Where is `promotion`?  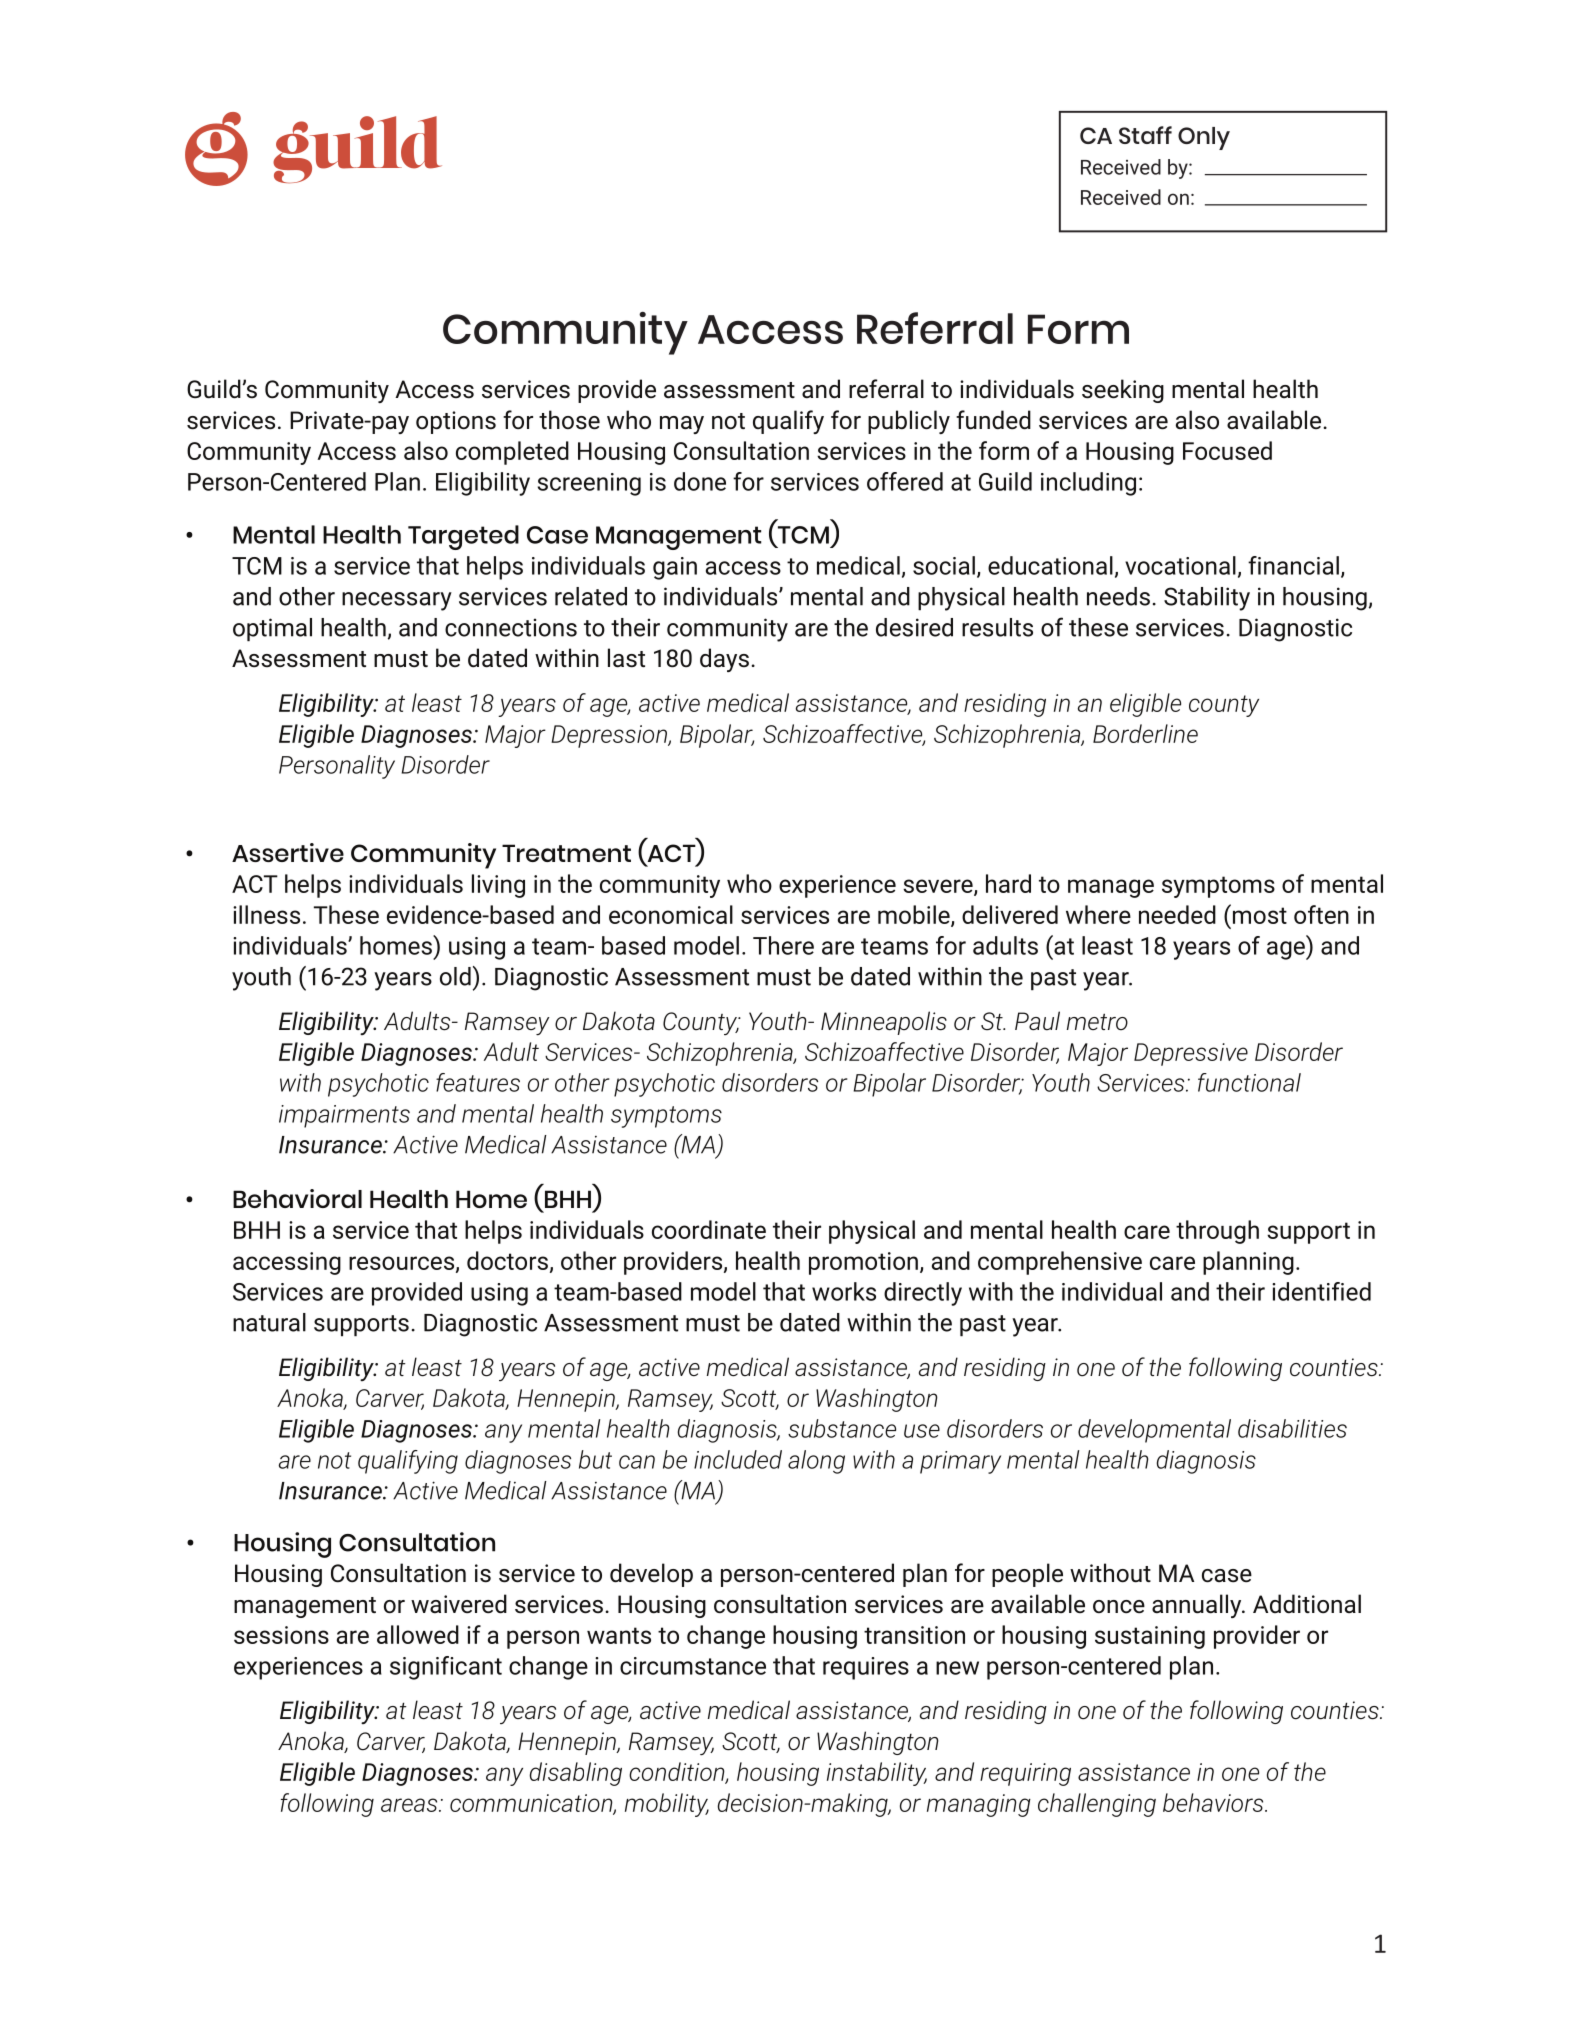
promotion is located at coordinates (863, 1263).
